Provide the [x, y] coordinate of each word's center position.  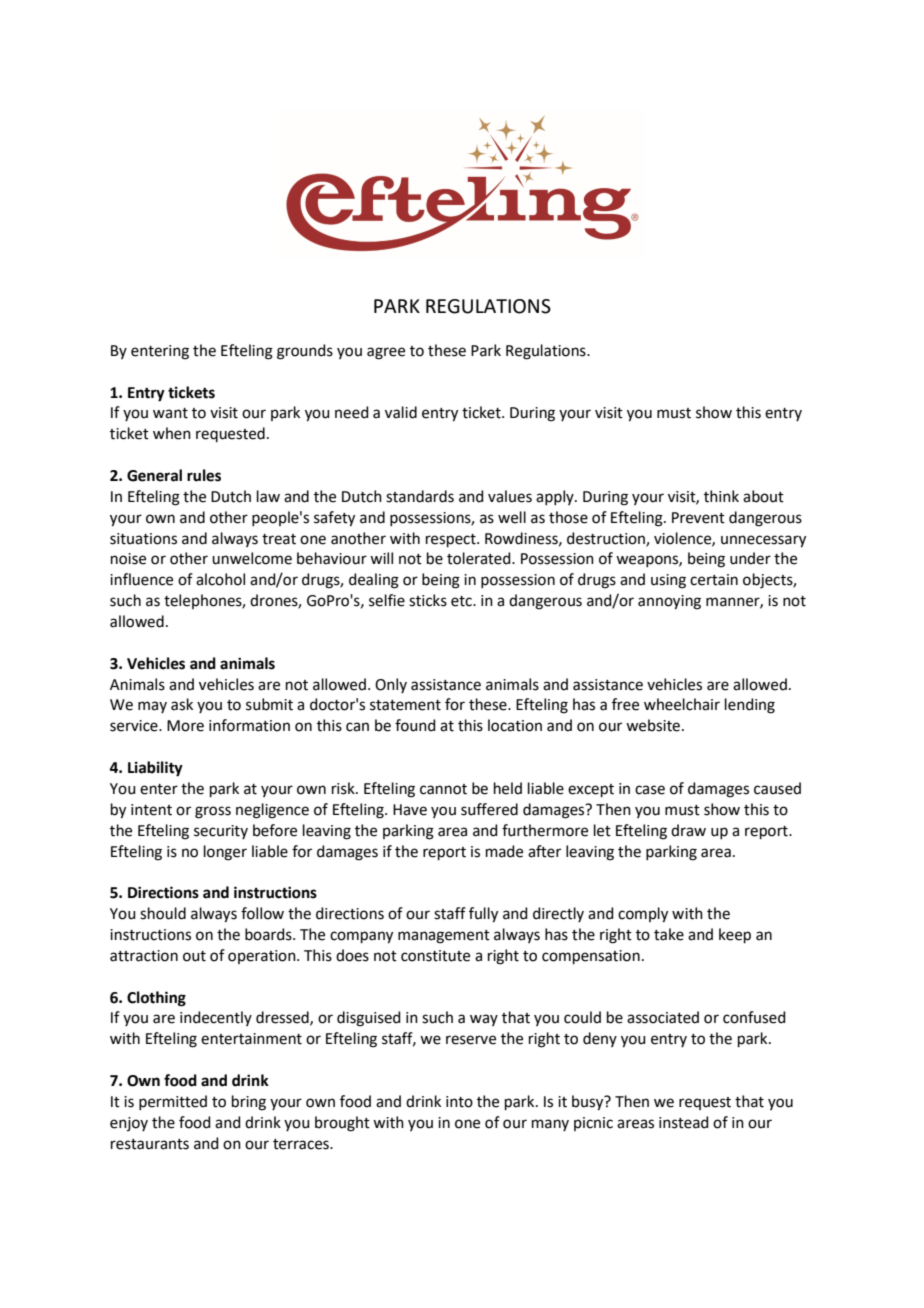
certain [714, 580]
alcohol [220, 579]
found [415, 725]
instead [684, 1122]
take [669, 934]
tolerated [480, 558]
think [721, 496]
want [170, 413]
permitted [173, 1102]
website [654, 725]
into [459, 1102]
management [444, 937]
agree [386, 353]
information [249, 725]
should [163, 913]
